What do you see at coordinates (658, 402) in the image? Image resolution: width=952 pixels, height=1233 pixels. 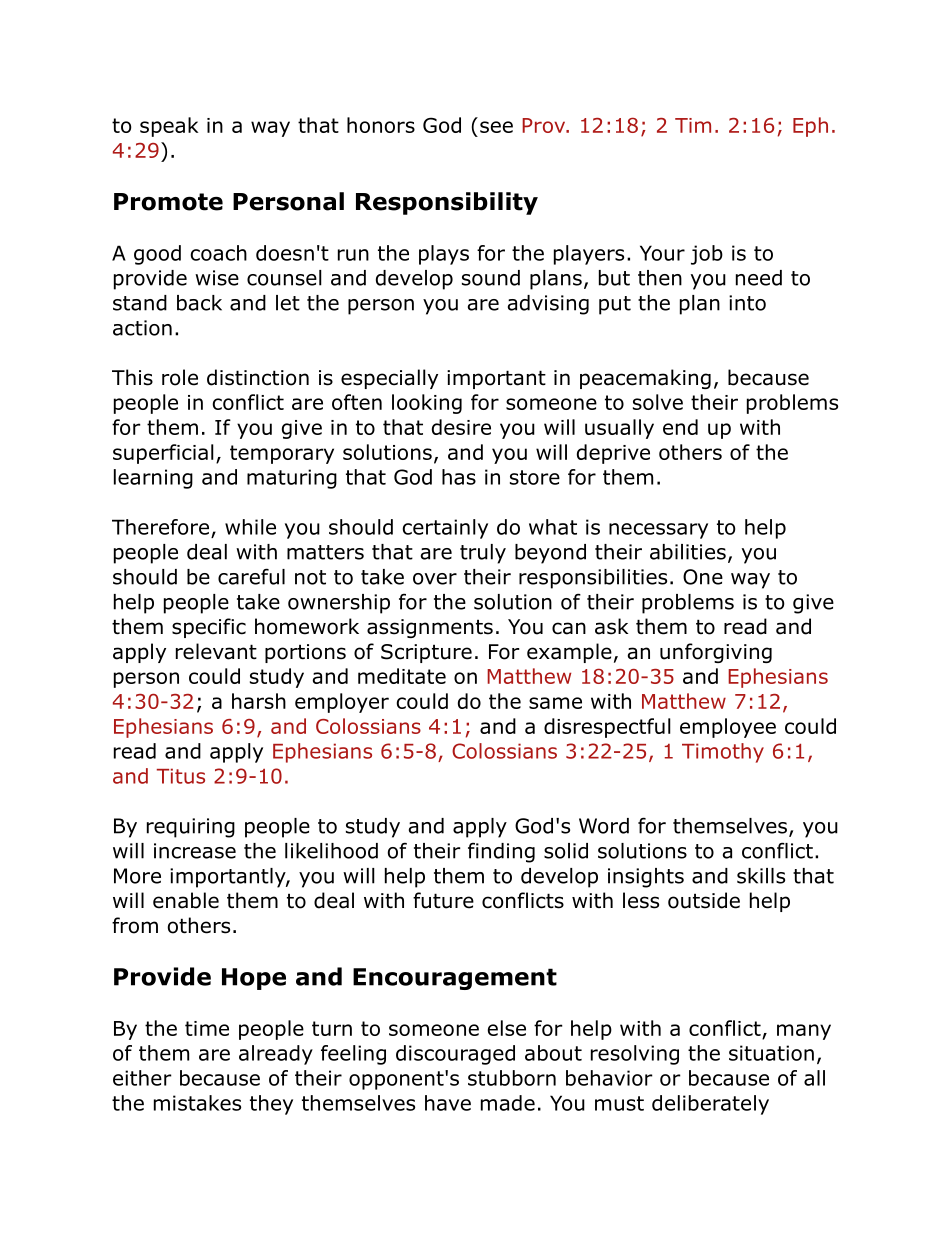 I see `solve` at bounding box center [658, 402].
